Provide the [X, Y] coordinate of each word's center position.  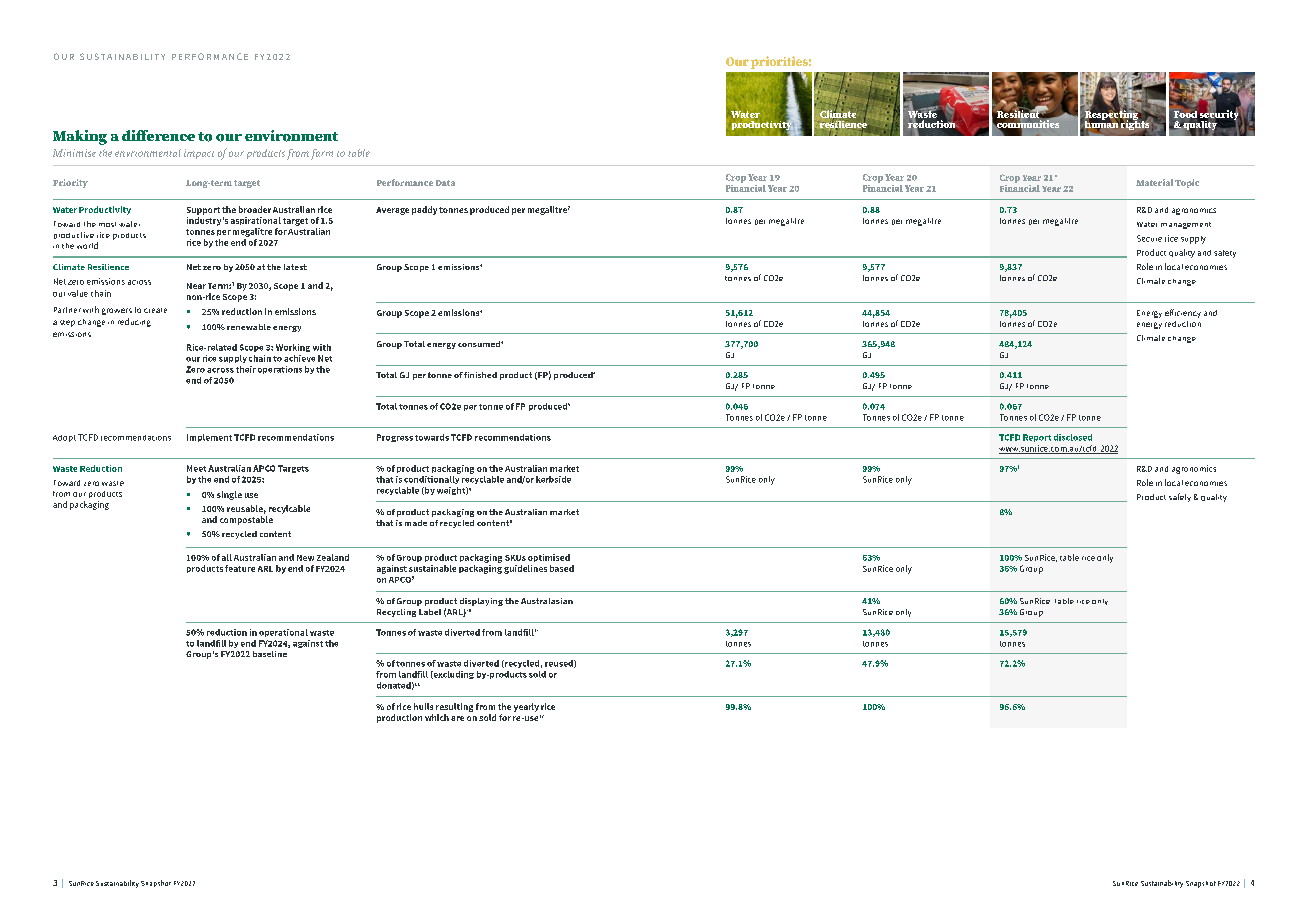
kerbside [553, 479]
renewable [249, 327]
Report [1037, 438]
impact [199, 154]
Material [1154, 182]
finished [480, 375]
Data [445, 183]
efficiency [1183, 313]
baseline [270, 654]
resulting [454, 709]
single [229, 495]
